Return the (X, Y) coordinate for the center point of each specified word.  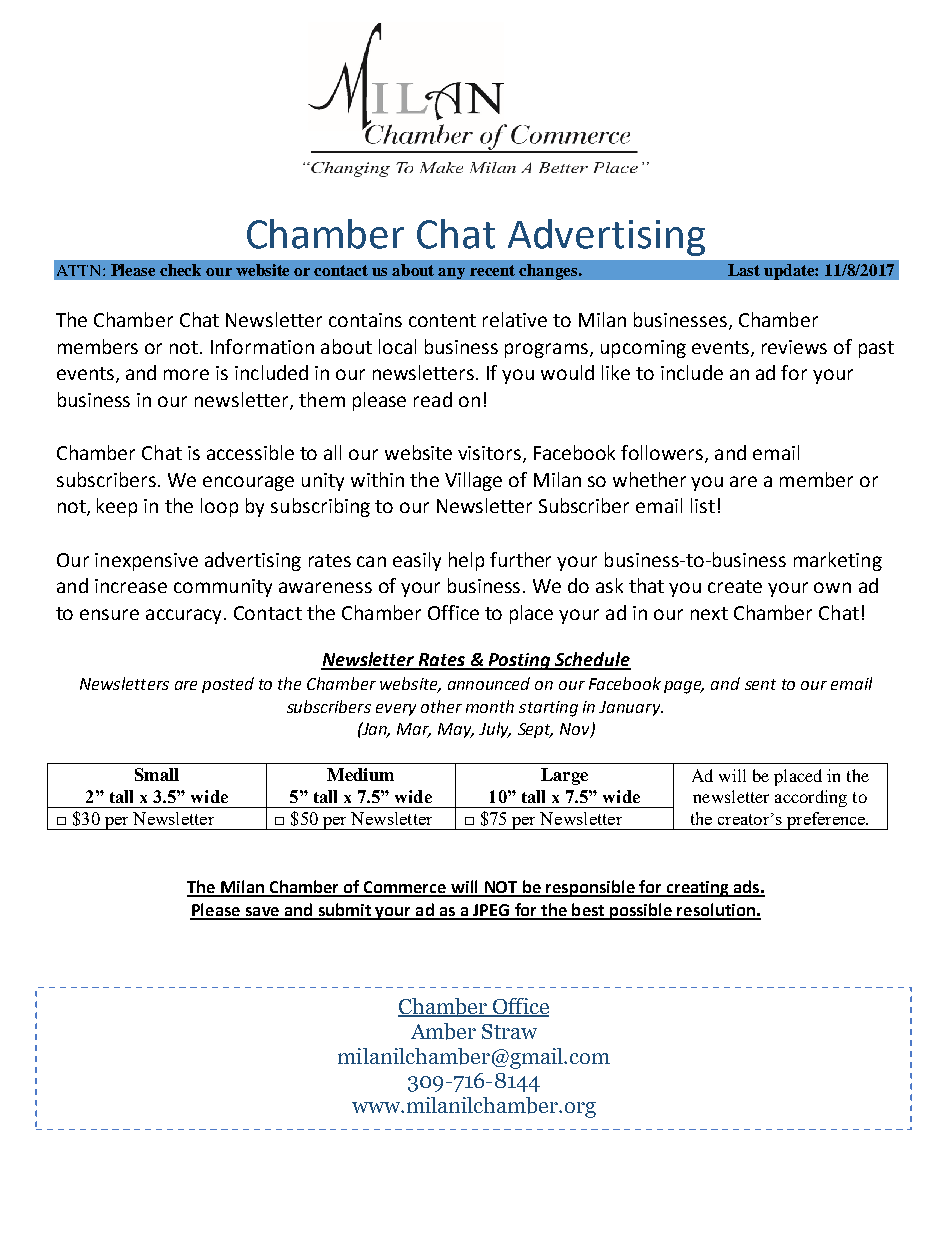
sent (760, 684)
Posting (520, 661)
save (262, 913)
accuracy (185, 616)
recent (492, 270)
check (180, 270)
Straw (509, 1031)
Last (744, 270)
